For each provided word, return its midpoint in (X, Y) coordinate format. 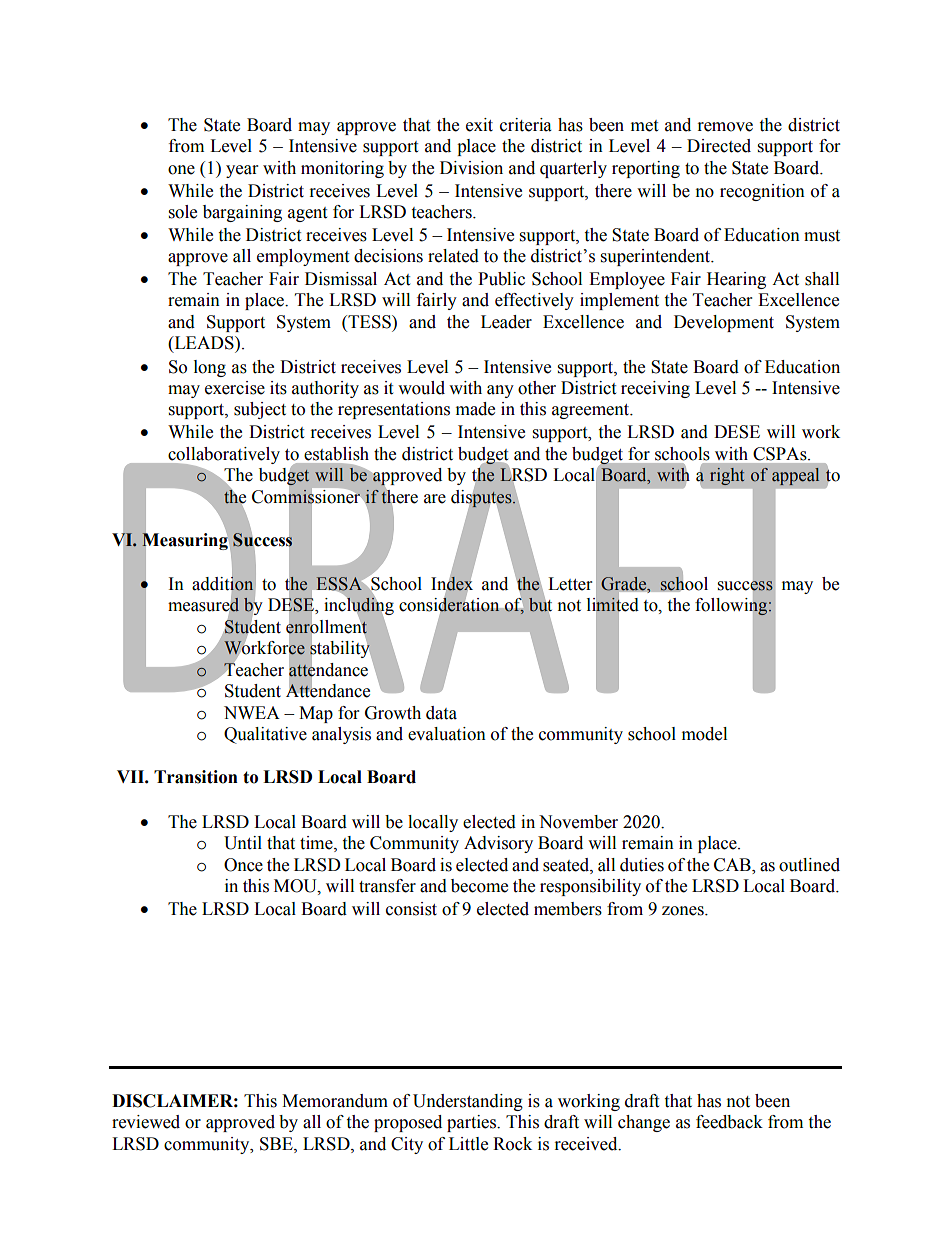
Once (243, 865)
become (479, 886)
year (242, 171)
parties (473, 1123)
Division (471, 168)
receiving (655, 389)
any (500, 391)
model (704, 734)
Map (316, 714)
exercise (235, 388)
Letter (570, 584)
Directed (719, 146)
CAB (733, 865)
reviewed (146, 1122)
